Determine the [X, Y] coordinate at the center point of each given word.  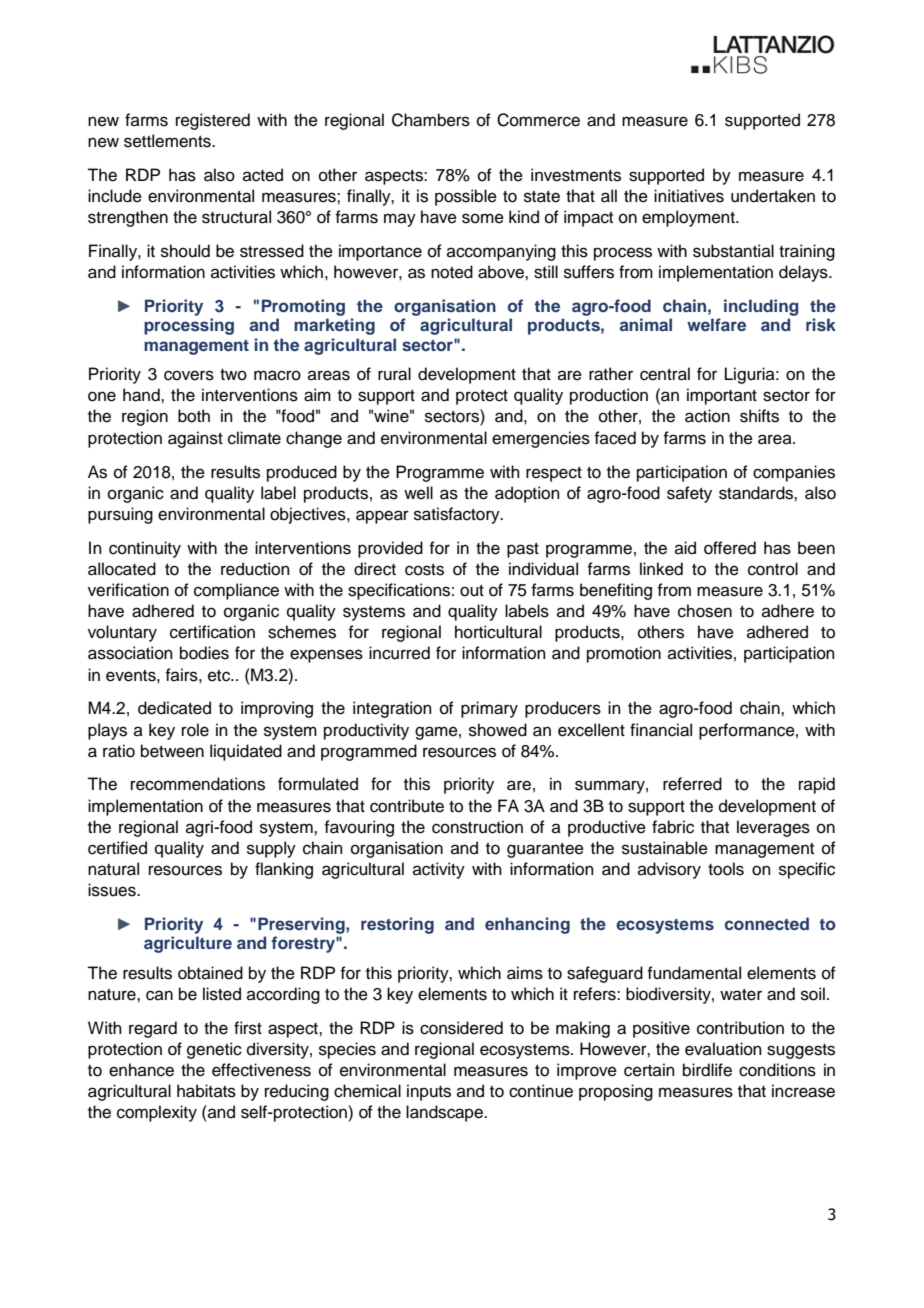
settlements [168, 141]
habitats [206, 1091]
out [472, 591]
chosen [705, 611]
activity [439, 870]
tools [726, 869]
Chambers [431, 120]
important [722, 396]
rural [394, 374]
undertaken [773, 196]
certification [212, 632]
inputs [429, 1092]
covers [189, 375]
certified [117, 848]
